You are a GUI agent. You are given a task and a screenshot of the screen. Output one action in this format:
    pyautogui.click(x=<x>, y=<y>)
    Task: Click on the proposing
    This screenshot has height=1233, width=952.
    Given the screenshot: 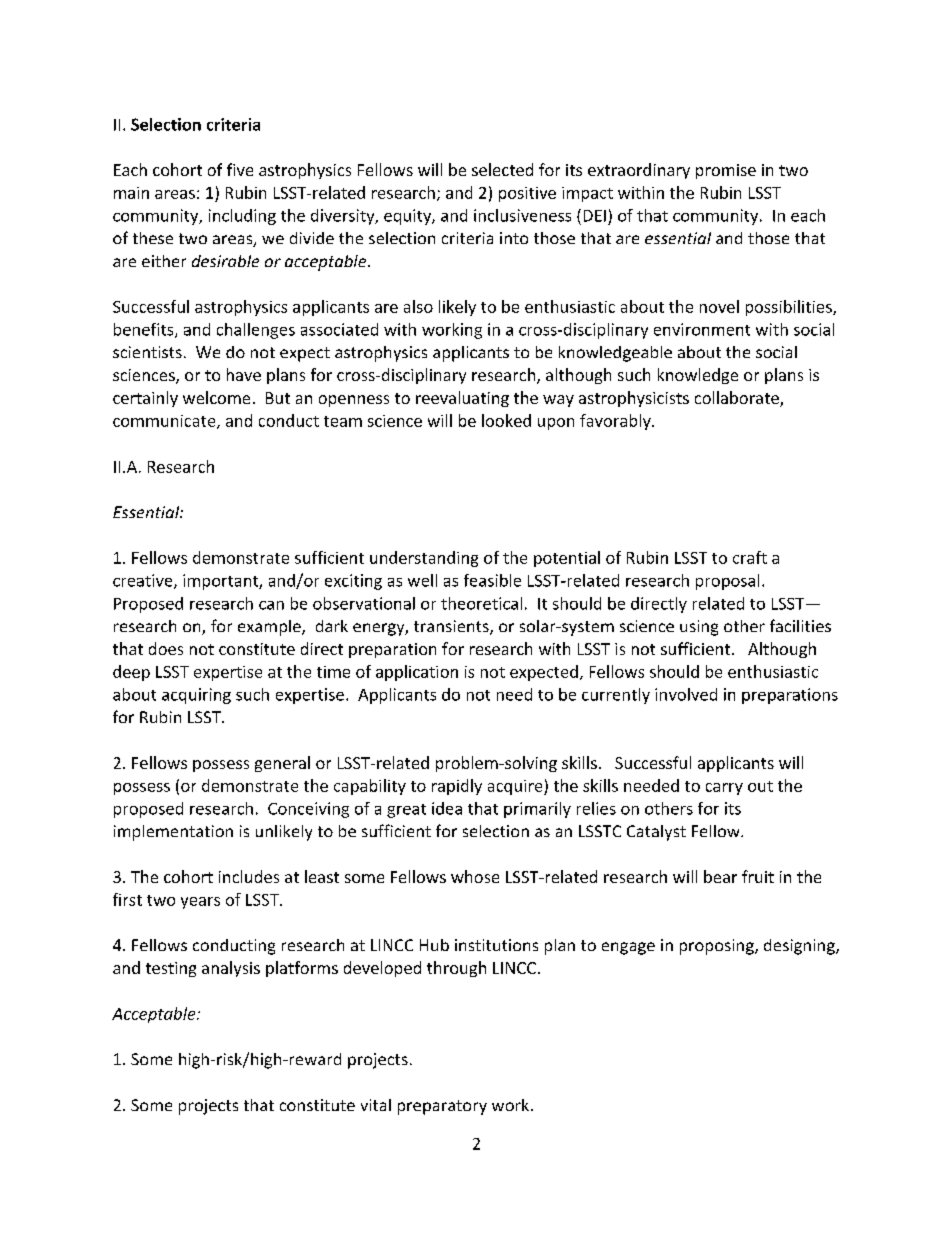 What is the action you would take?
    pyautogui.click(x=718, y=947)
